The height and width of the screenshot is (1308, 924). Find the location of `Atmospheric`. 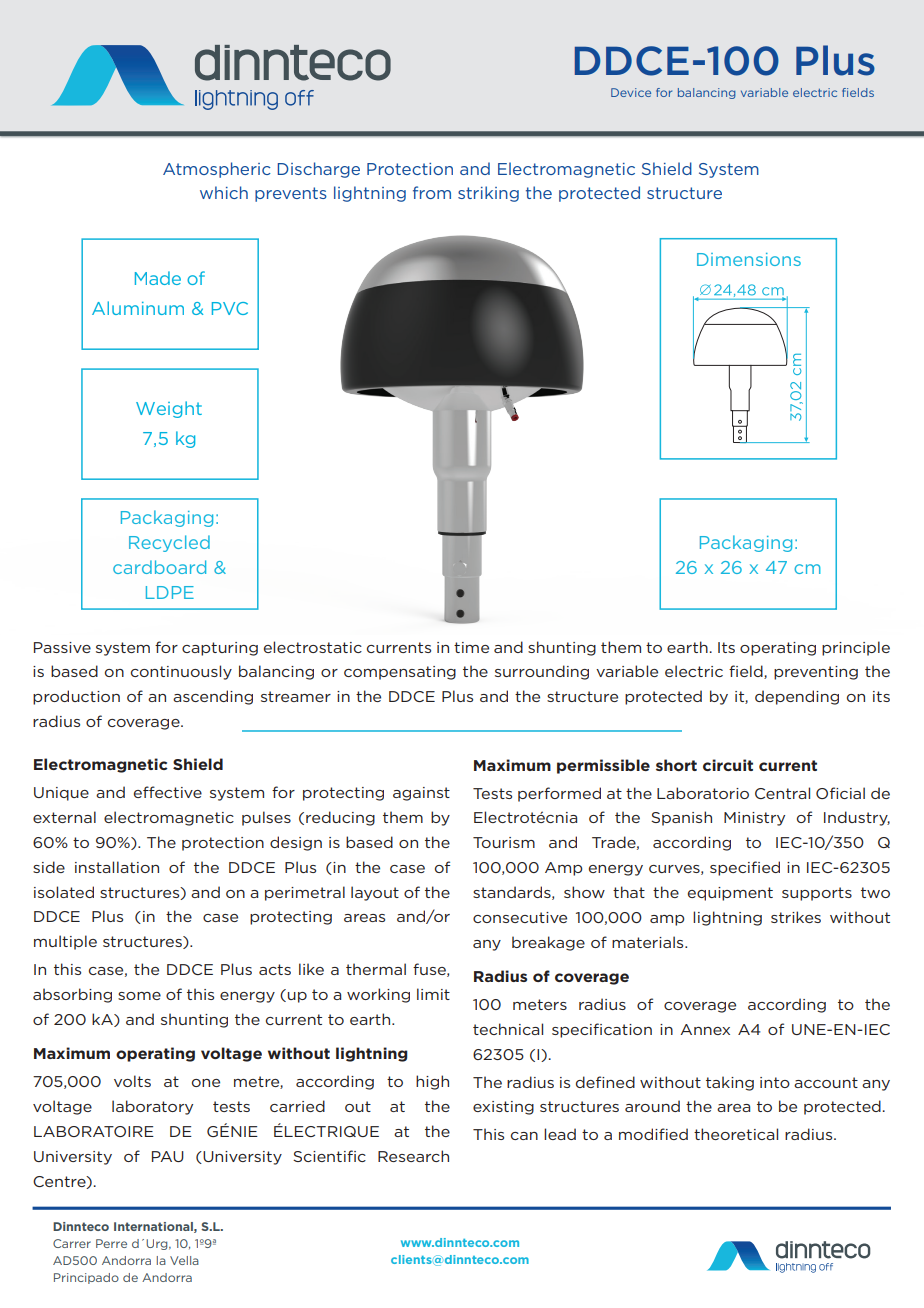

Atmospheric is located at coordinates (217, 170).
